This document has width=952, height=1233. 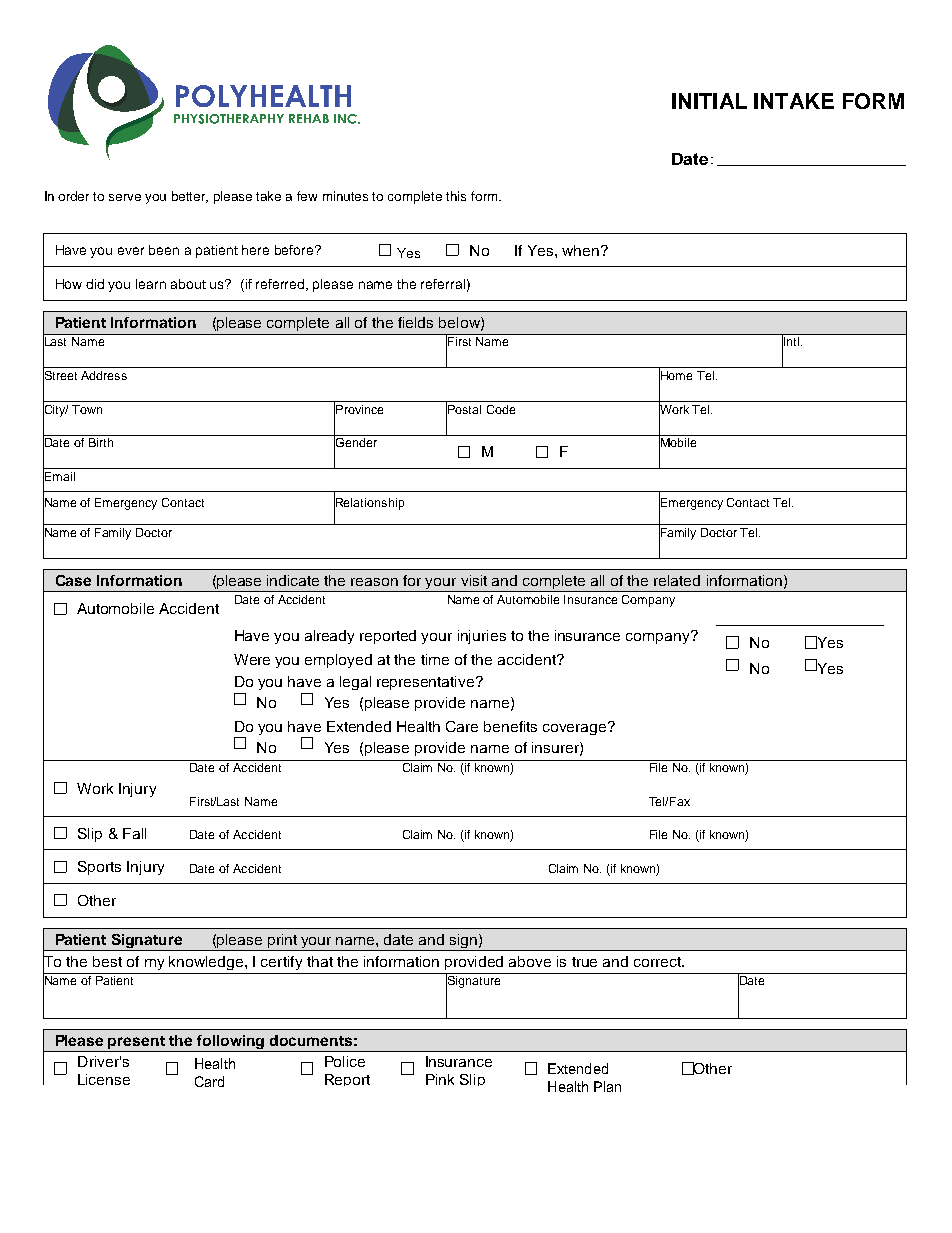 I want to click on Case, so click(x=73, y=580).
